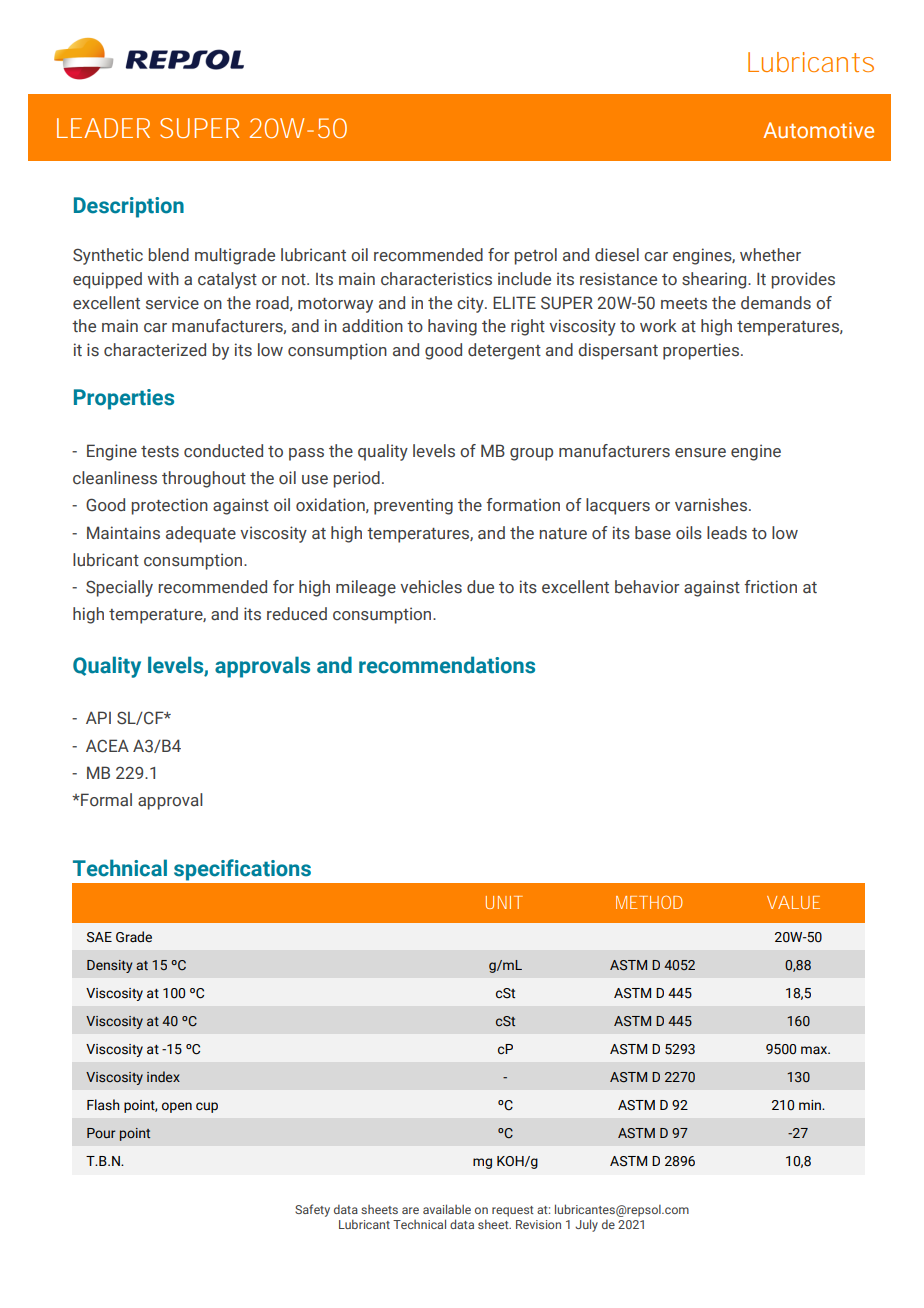  I want to click on VALUE, so click(793, 902).
